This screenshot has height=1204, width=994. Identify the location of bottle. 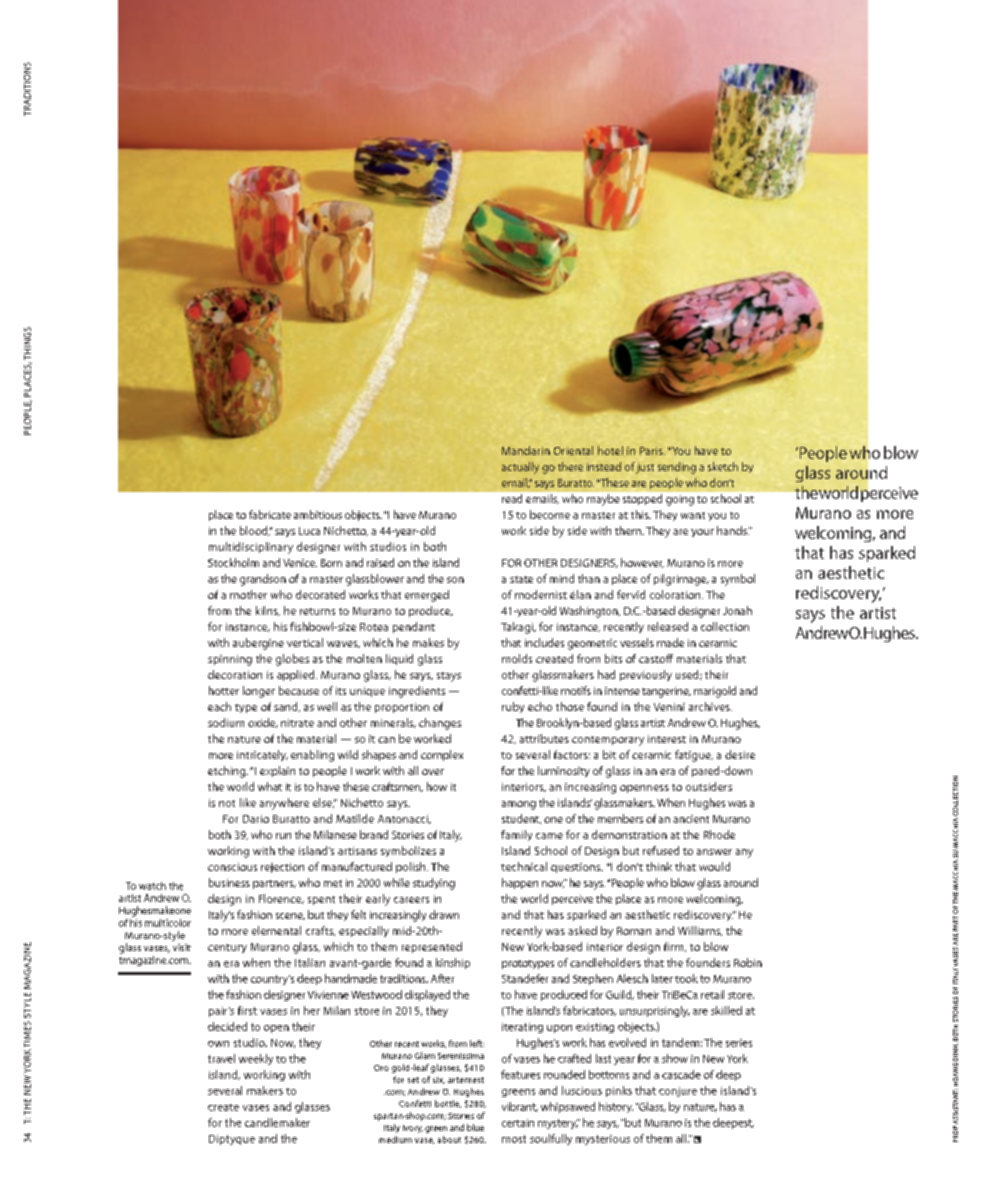
(448, 1104).
